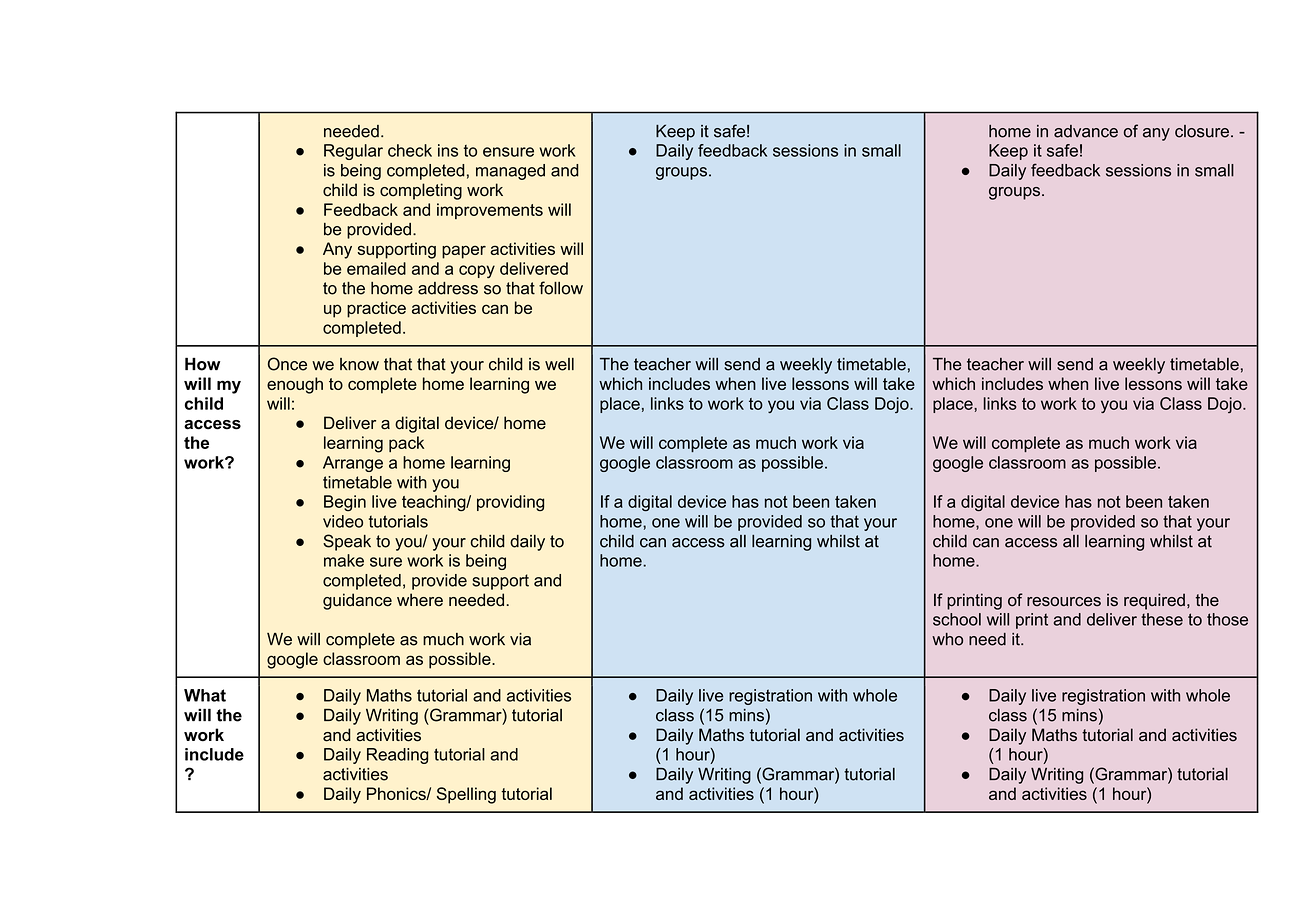 This screenshot has width=1308, height=924. What do you see at coordinates (359, 364) in the screenshot?
I see `know` at bounding box center [359, 364].
